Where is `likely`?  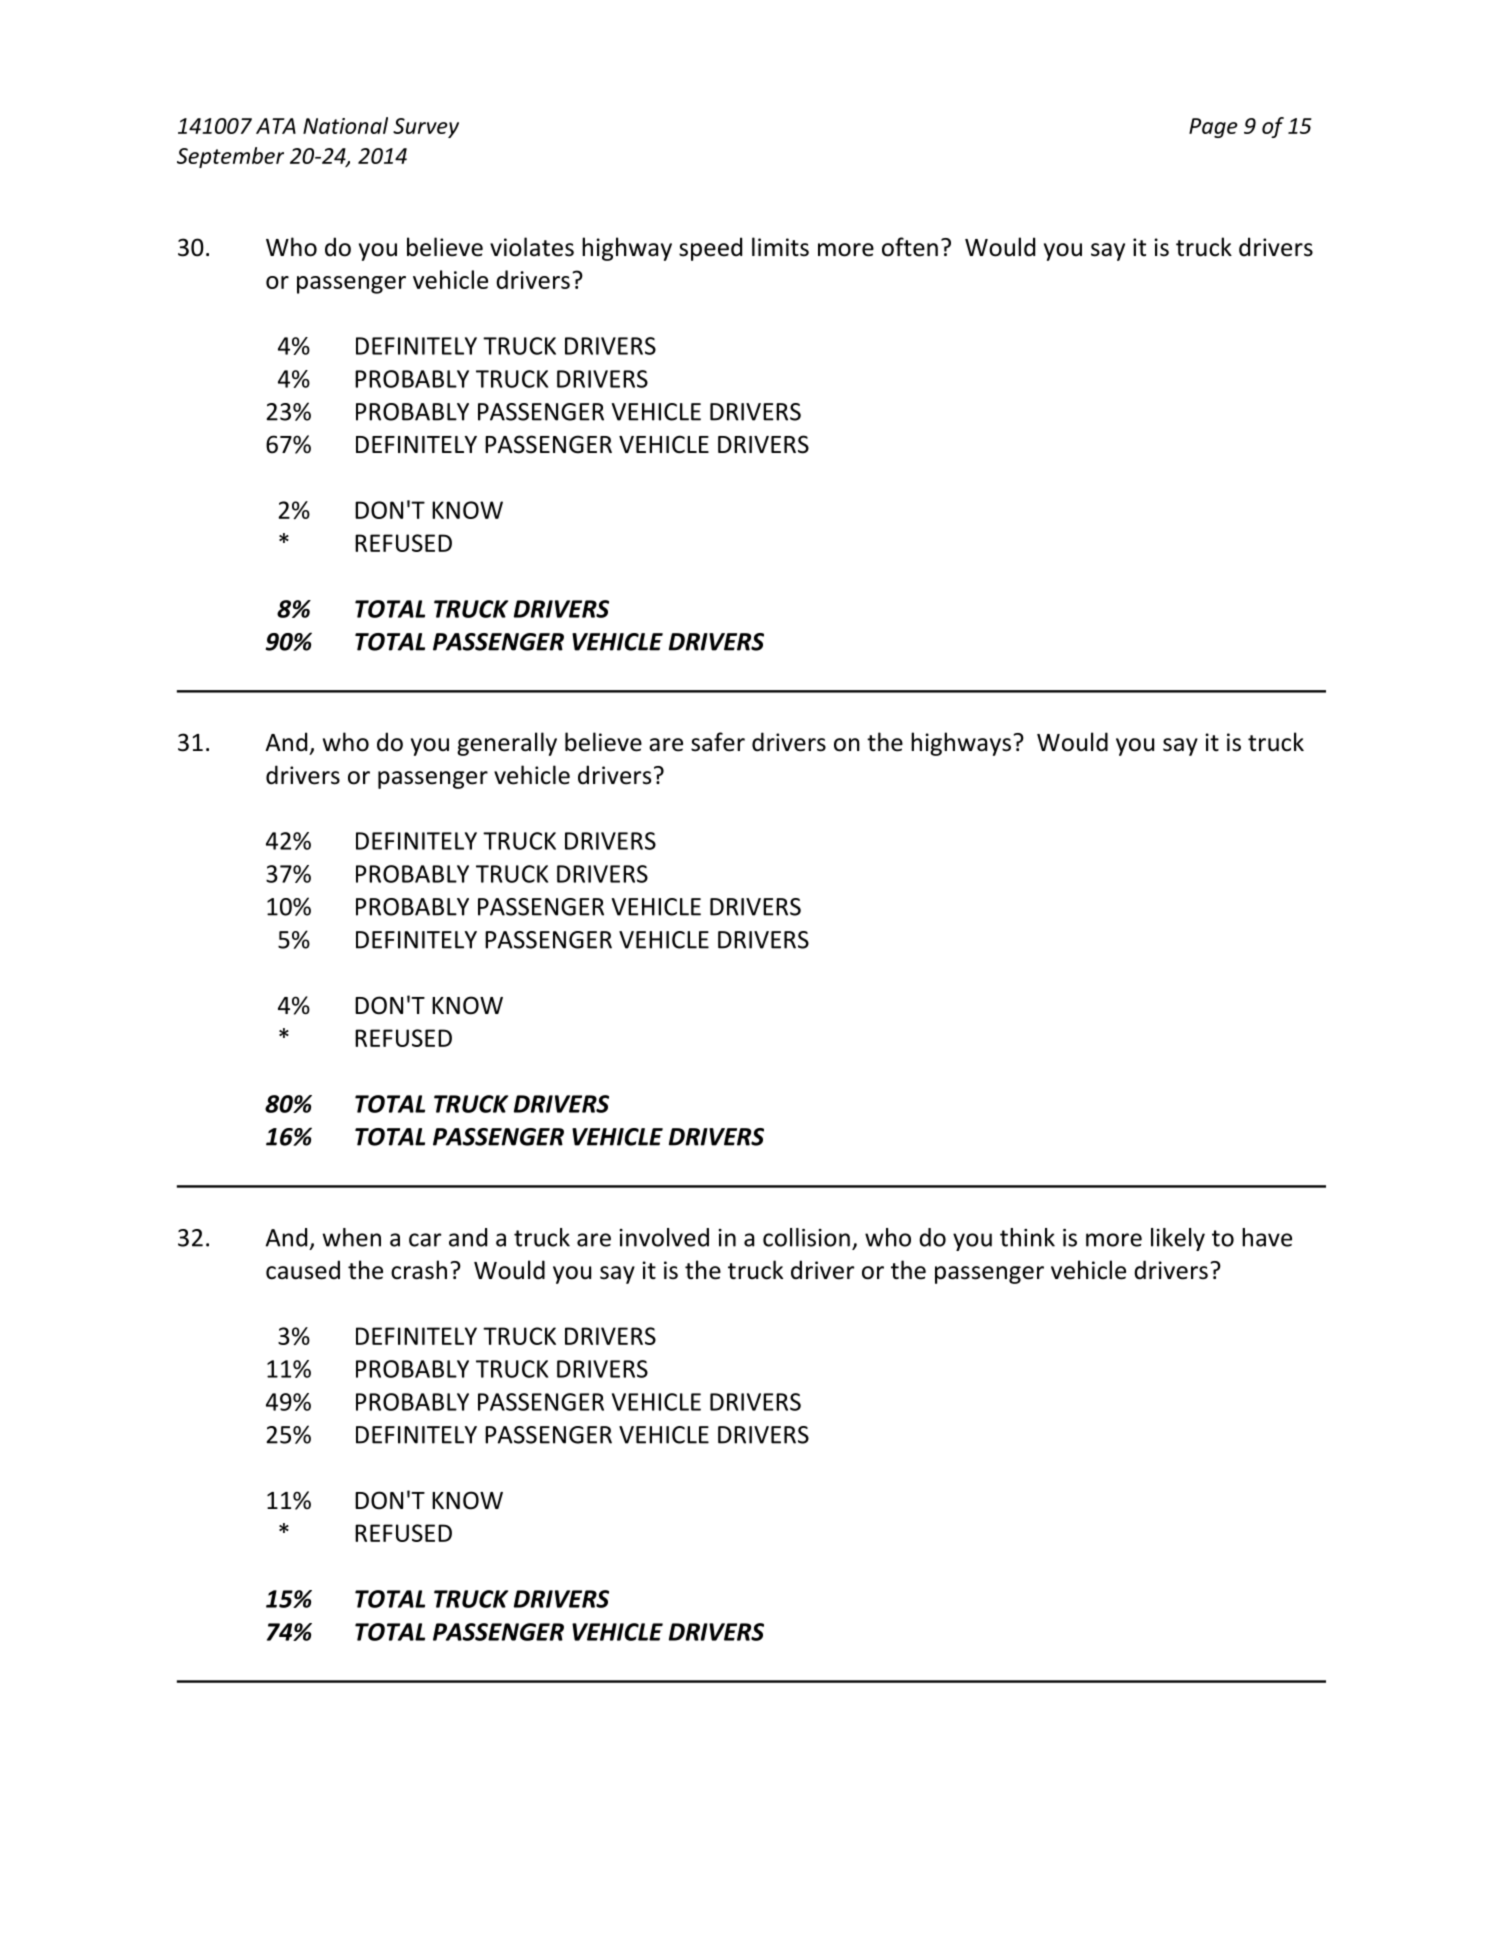 likely is located at coordinates (1178, 1239).
